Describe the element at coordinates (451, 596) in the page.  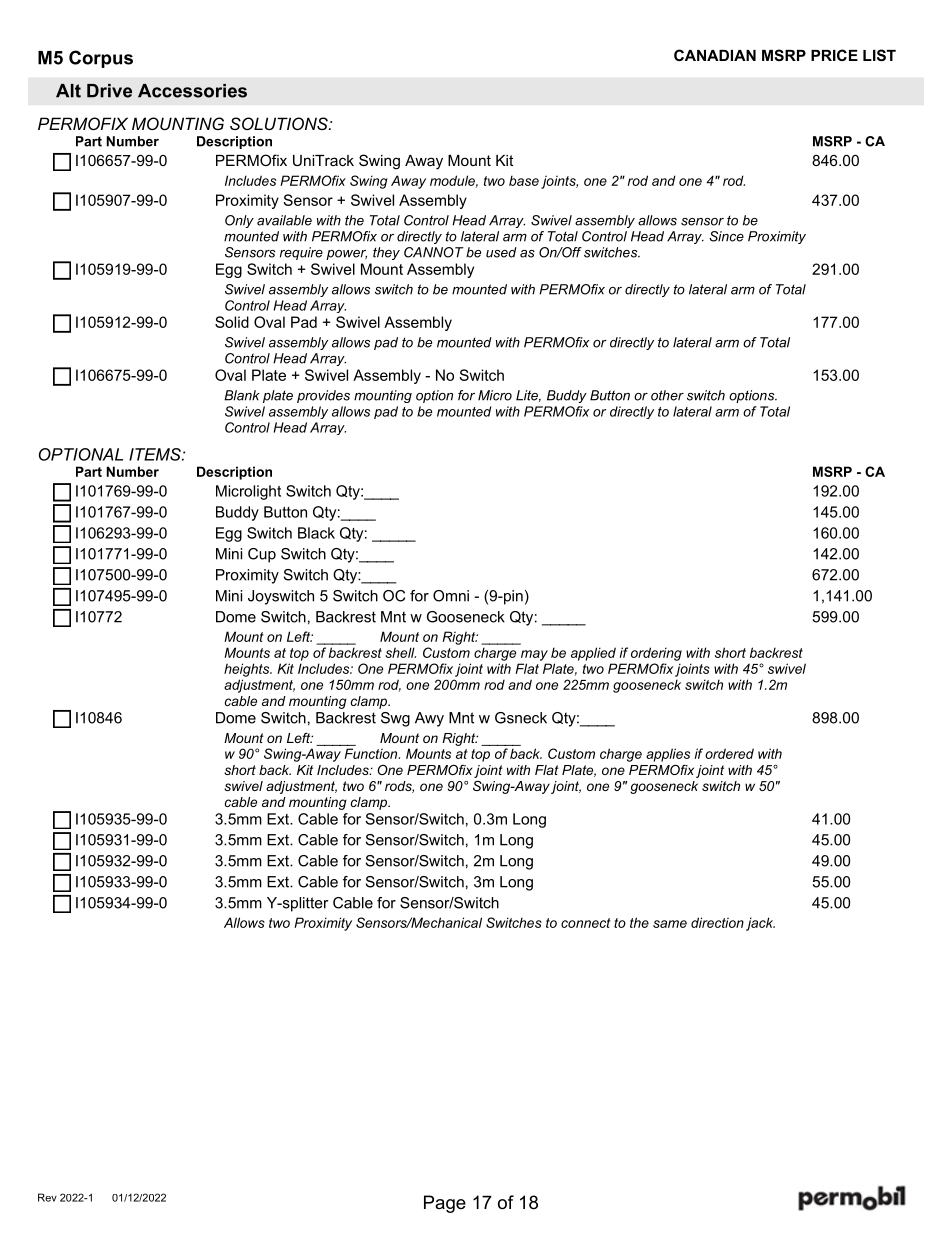
I see `Omni` at that location.
